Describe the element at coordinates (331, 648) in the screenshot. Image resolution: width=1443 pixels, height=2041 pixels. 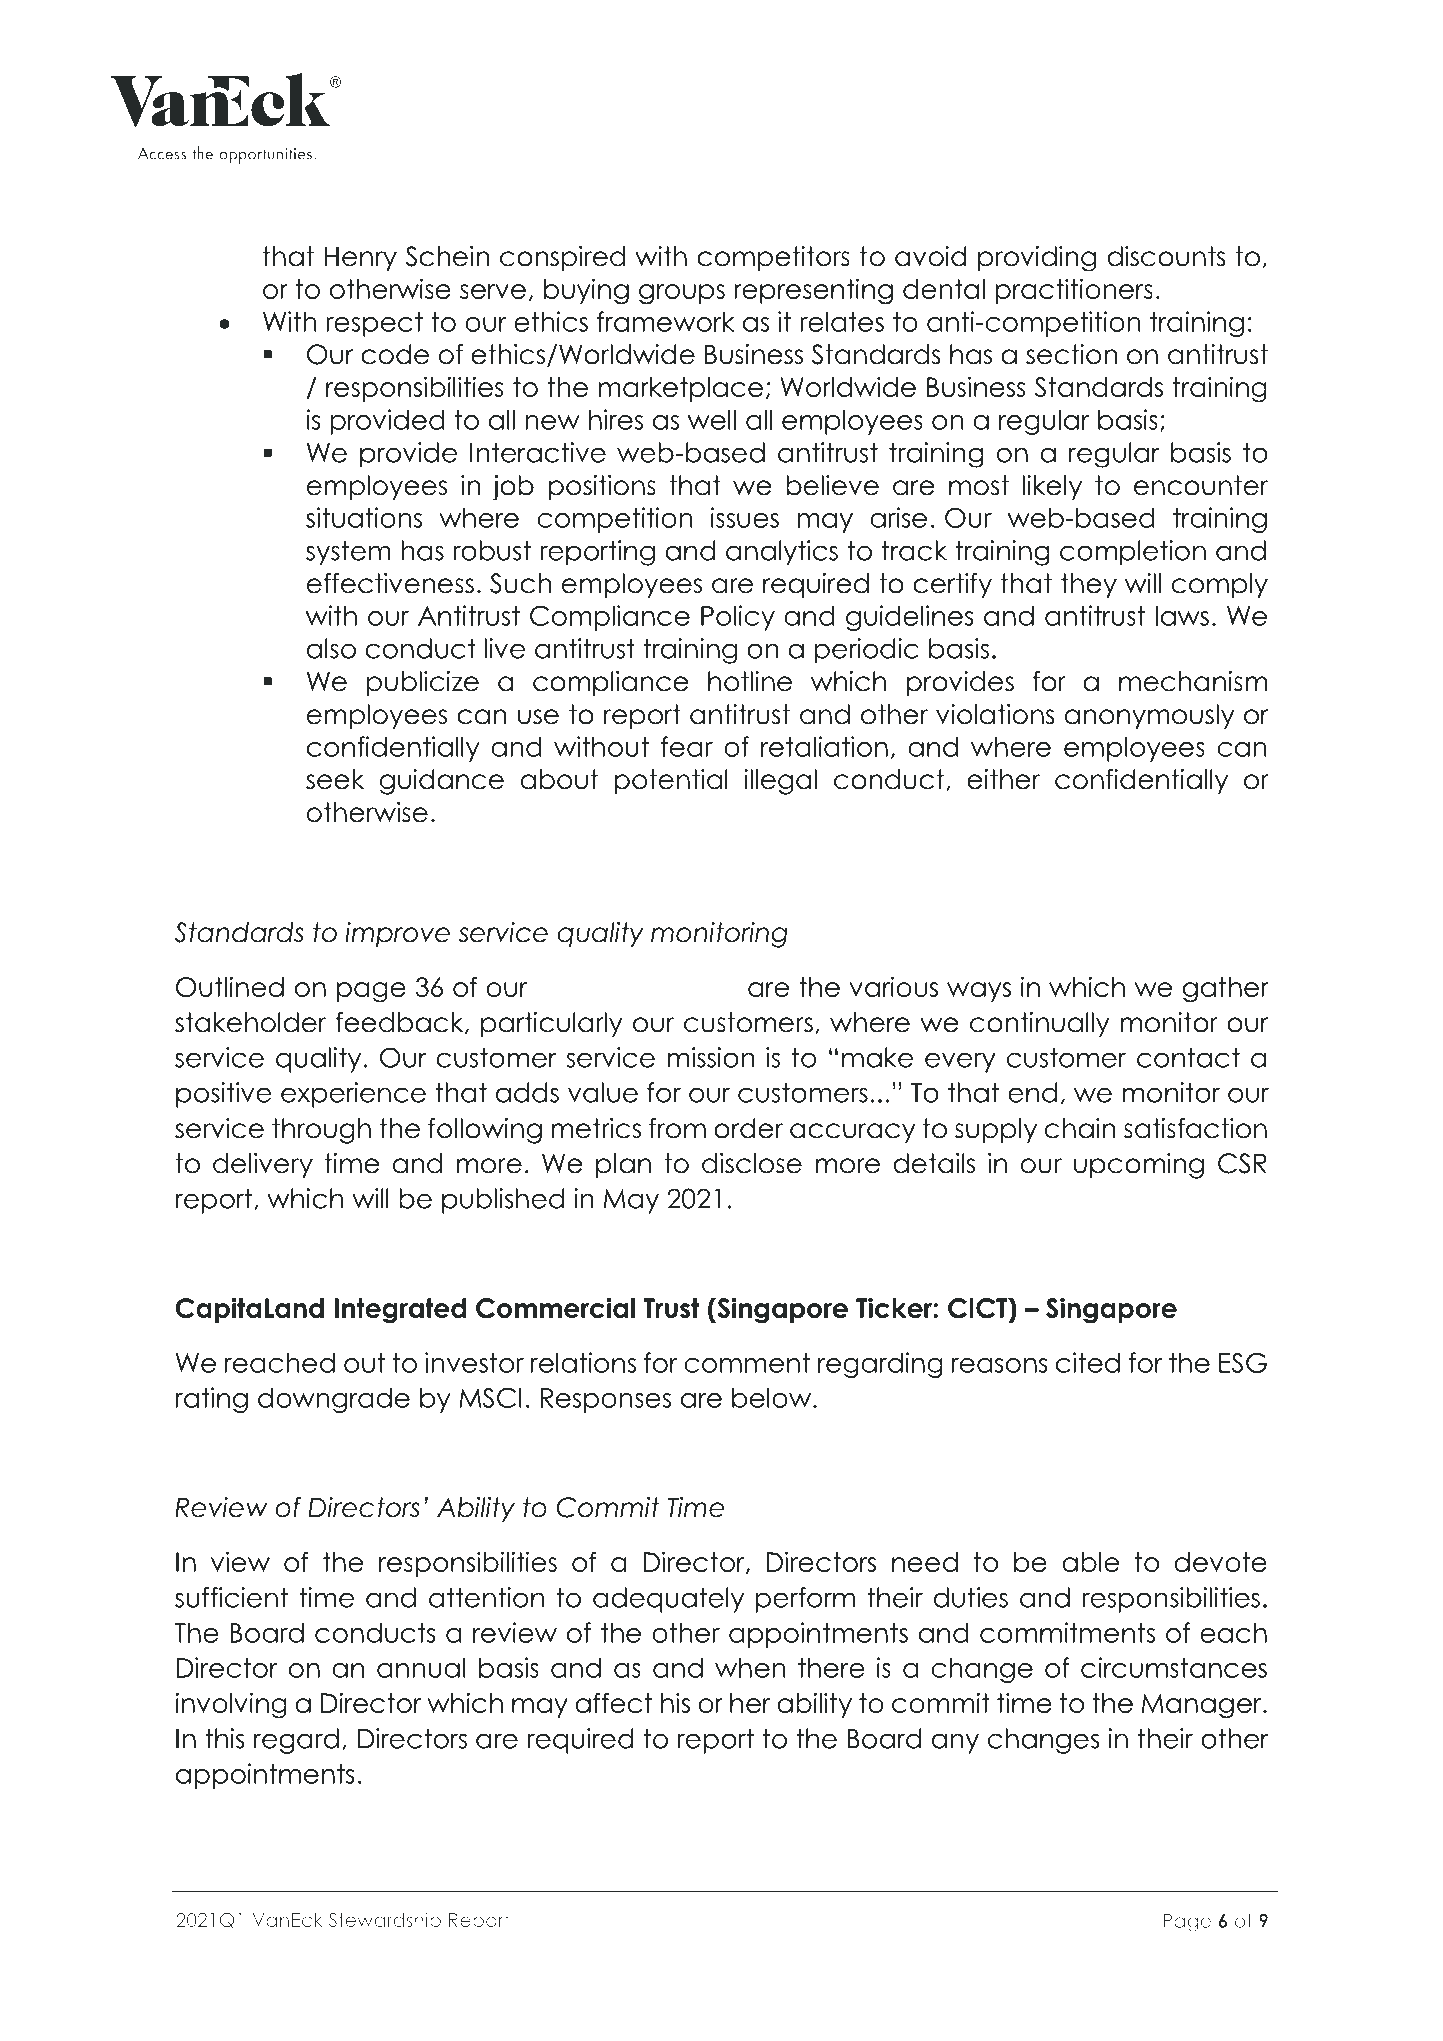
I see `also` at that location.
